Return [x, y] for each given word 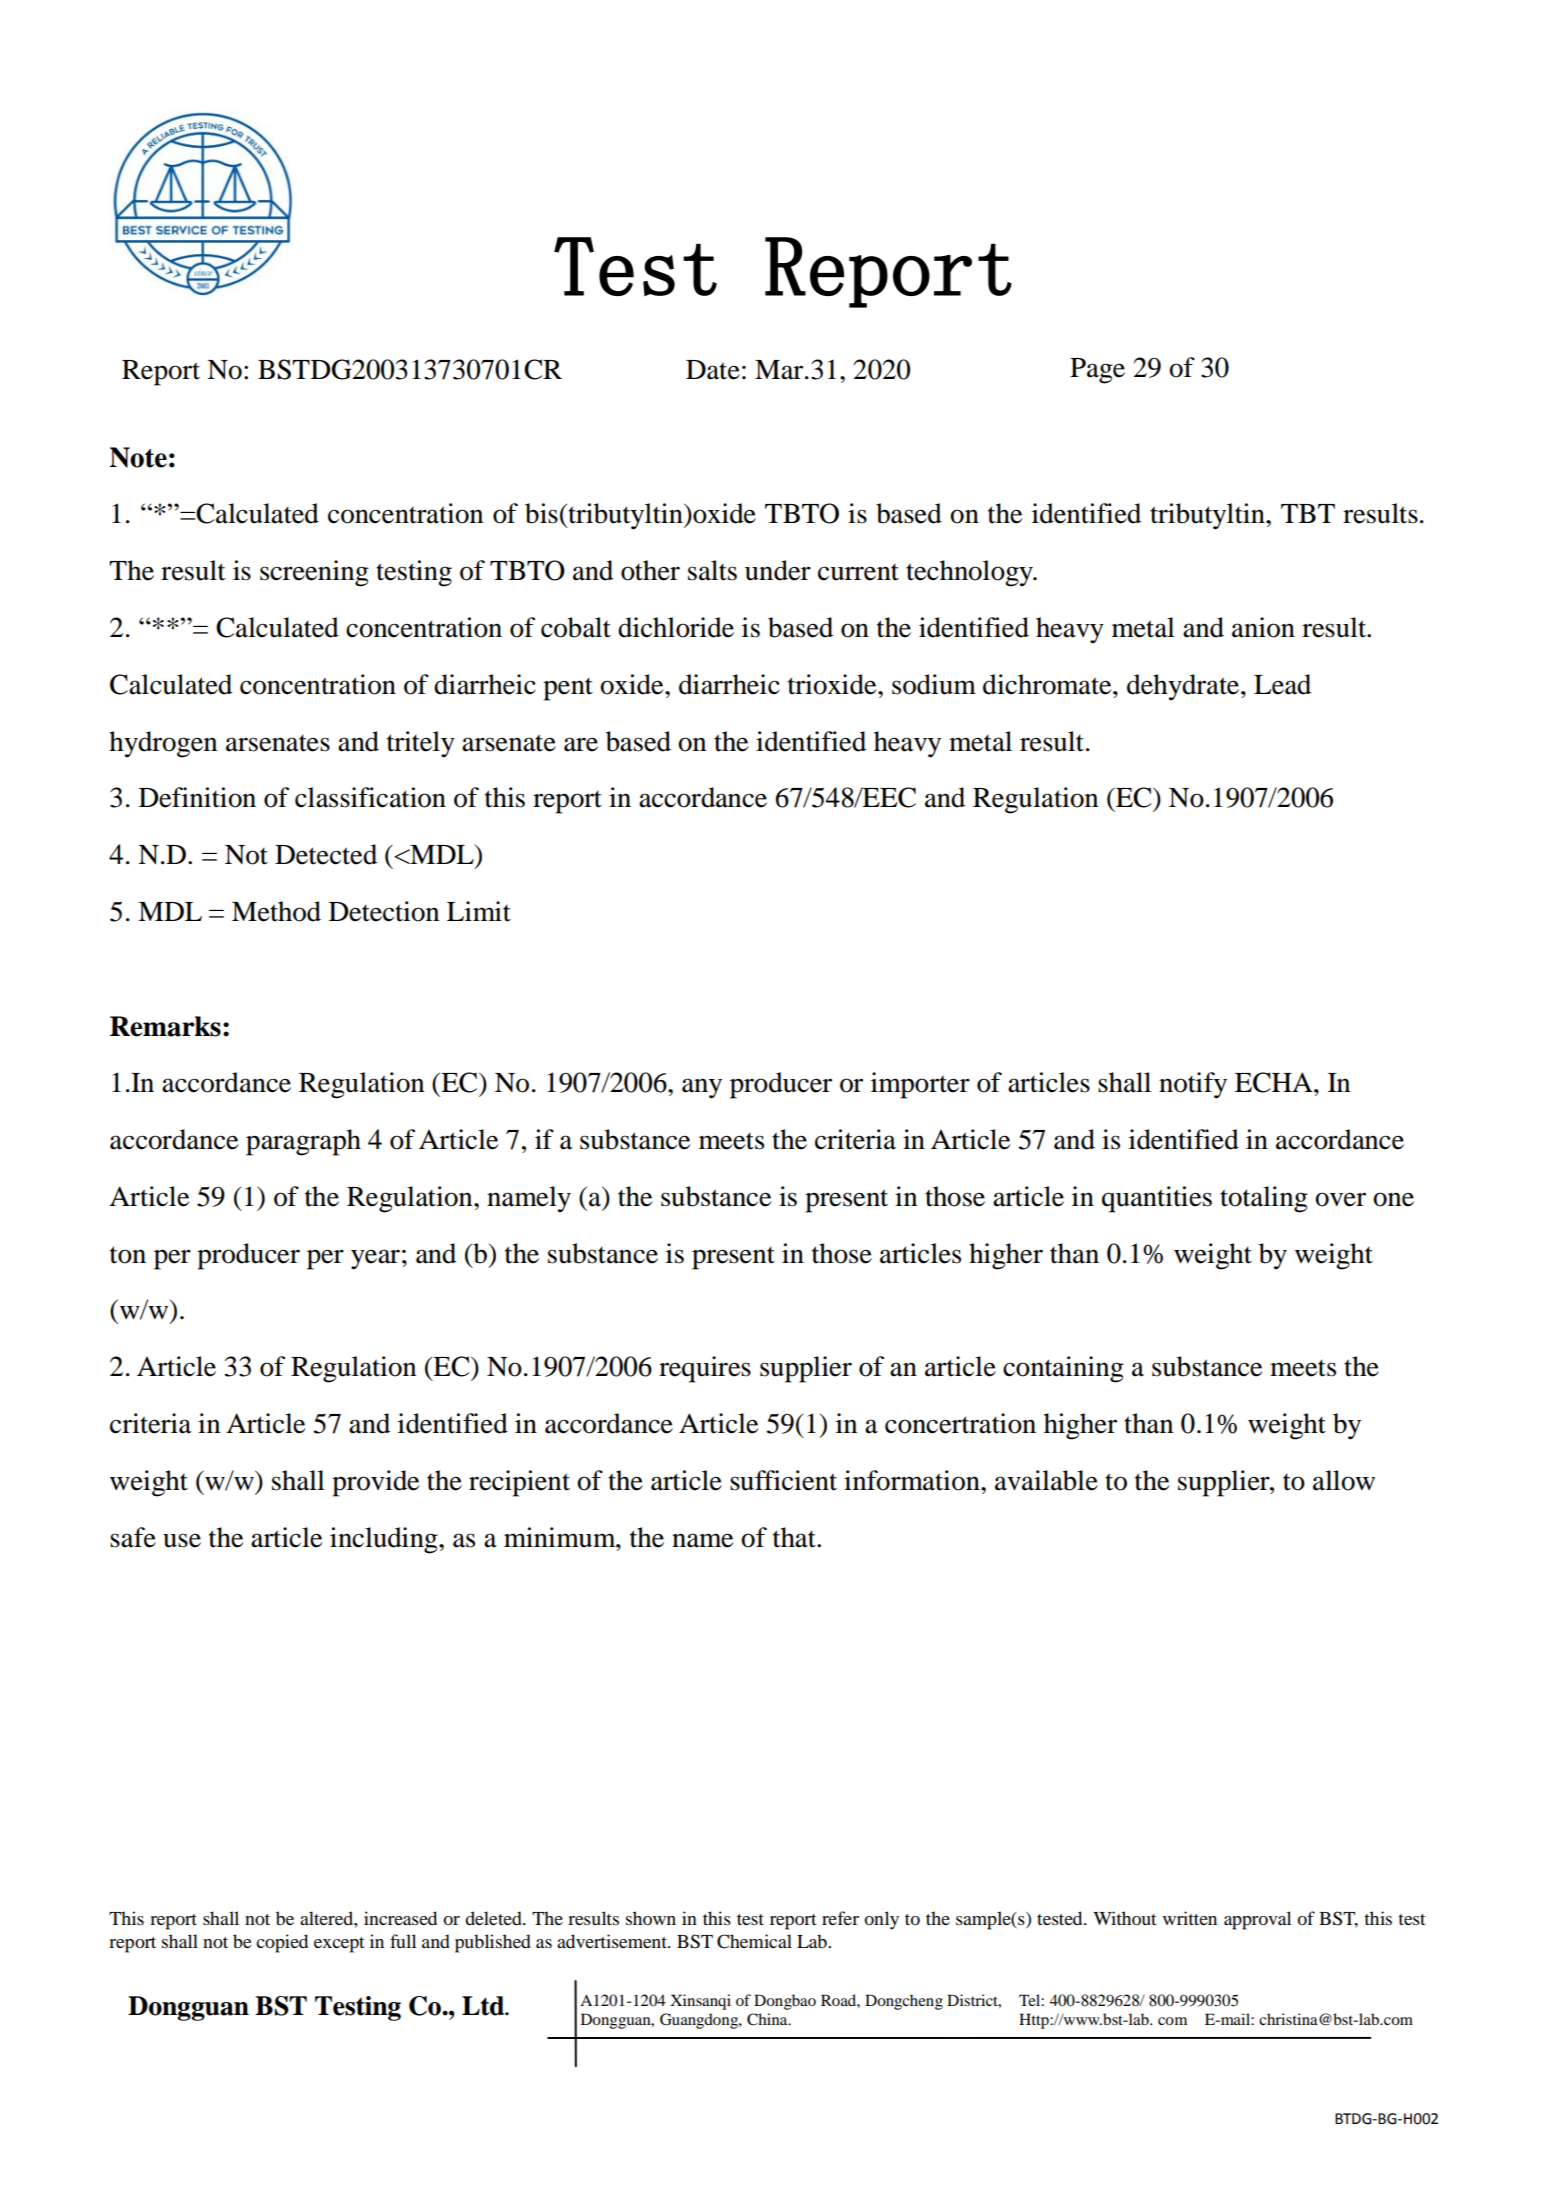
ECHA [1275, 1082]
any [702, 1088]
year [375, 1259]
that [795, 1537]
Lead [1282, 684]
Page [1097, 371]
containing [1063, 1369]
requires [705, 1369]
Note [138, 457]
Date [713, 370]
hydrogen [163, 744]
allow [1344, 1480]
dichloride [676, 627]
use [182, 1540]
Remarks [165, 1026]
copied [282, 1943]
